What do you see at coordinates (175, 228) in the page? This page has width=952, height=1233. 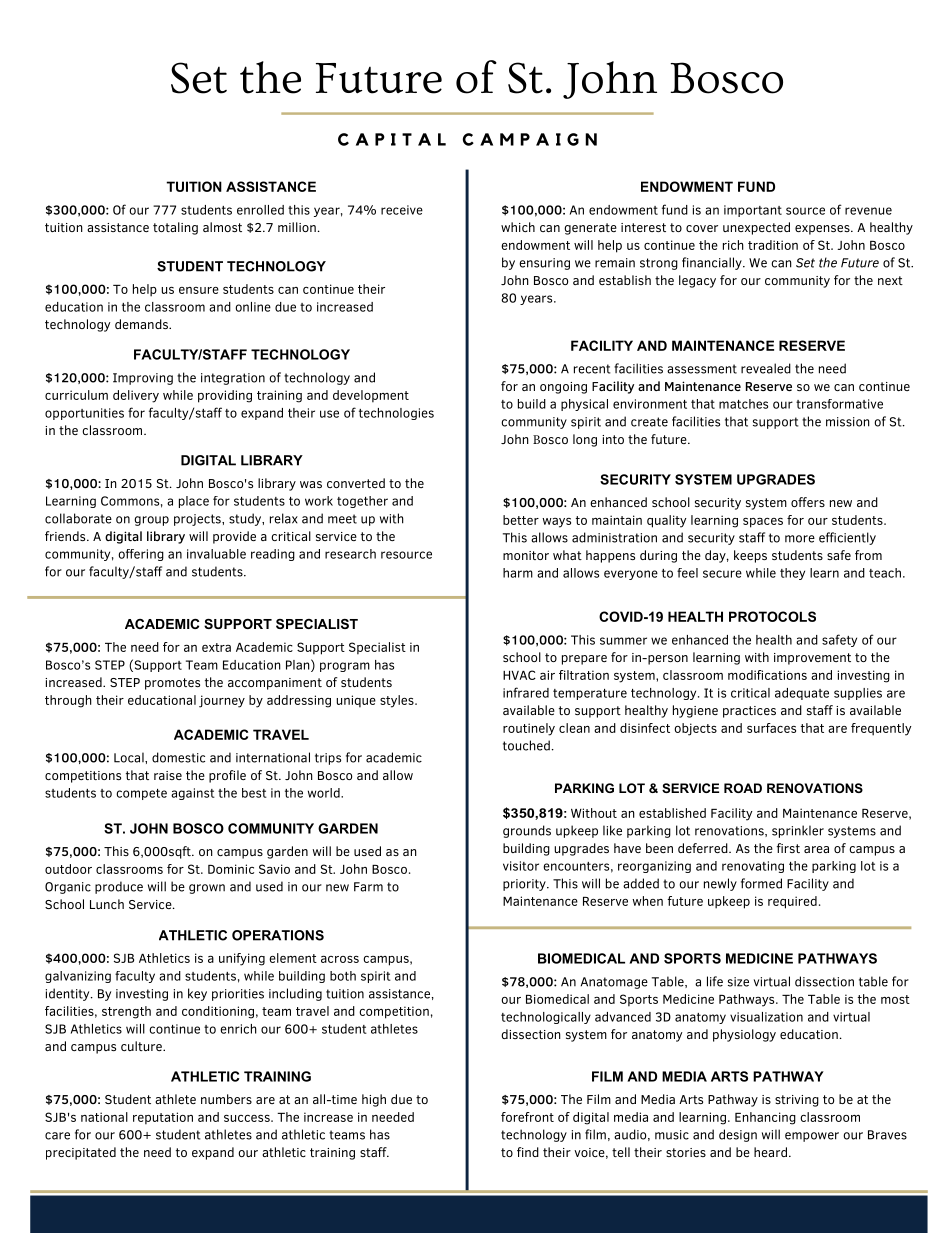 I see `totaling` at bounding box center [175, 228].
